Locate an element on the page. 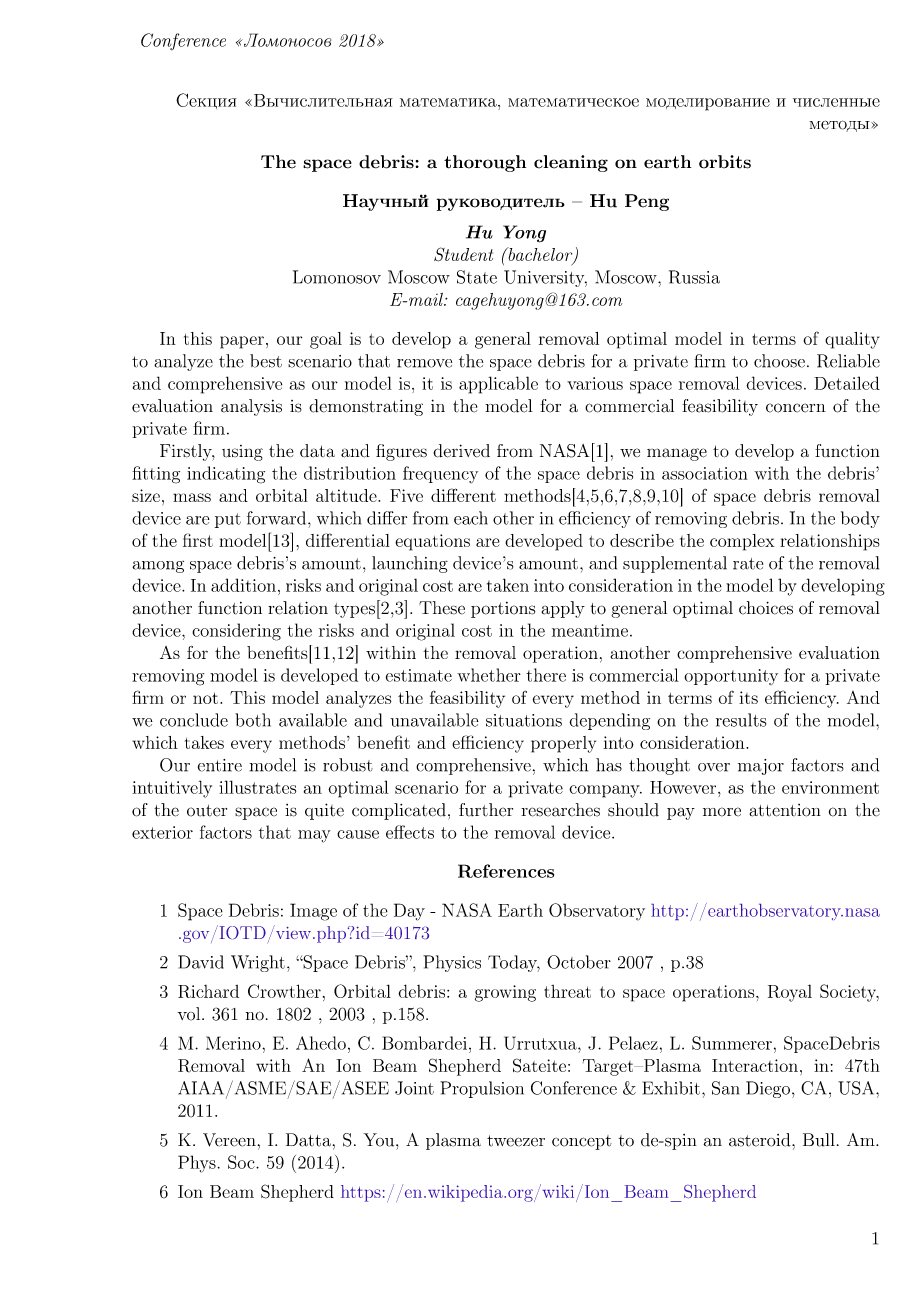 The width and height of the document is (924, 1308). Lomonosov is located at coordinates (337, 277).
